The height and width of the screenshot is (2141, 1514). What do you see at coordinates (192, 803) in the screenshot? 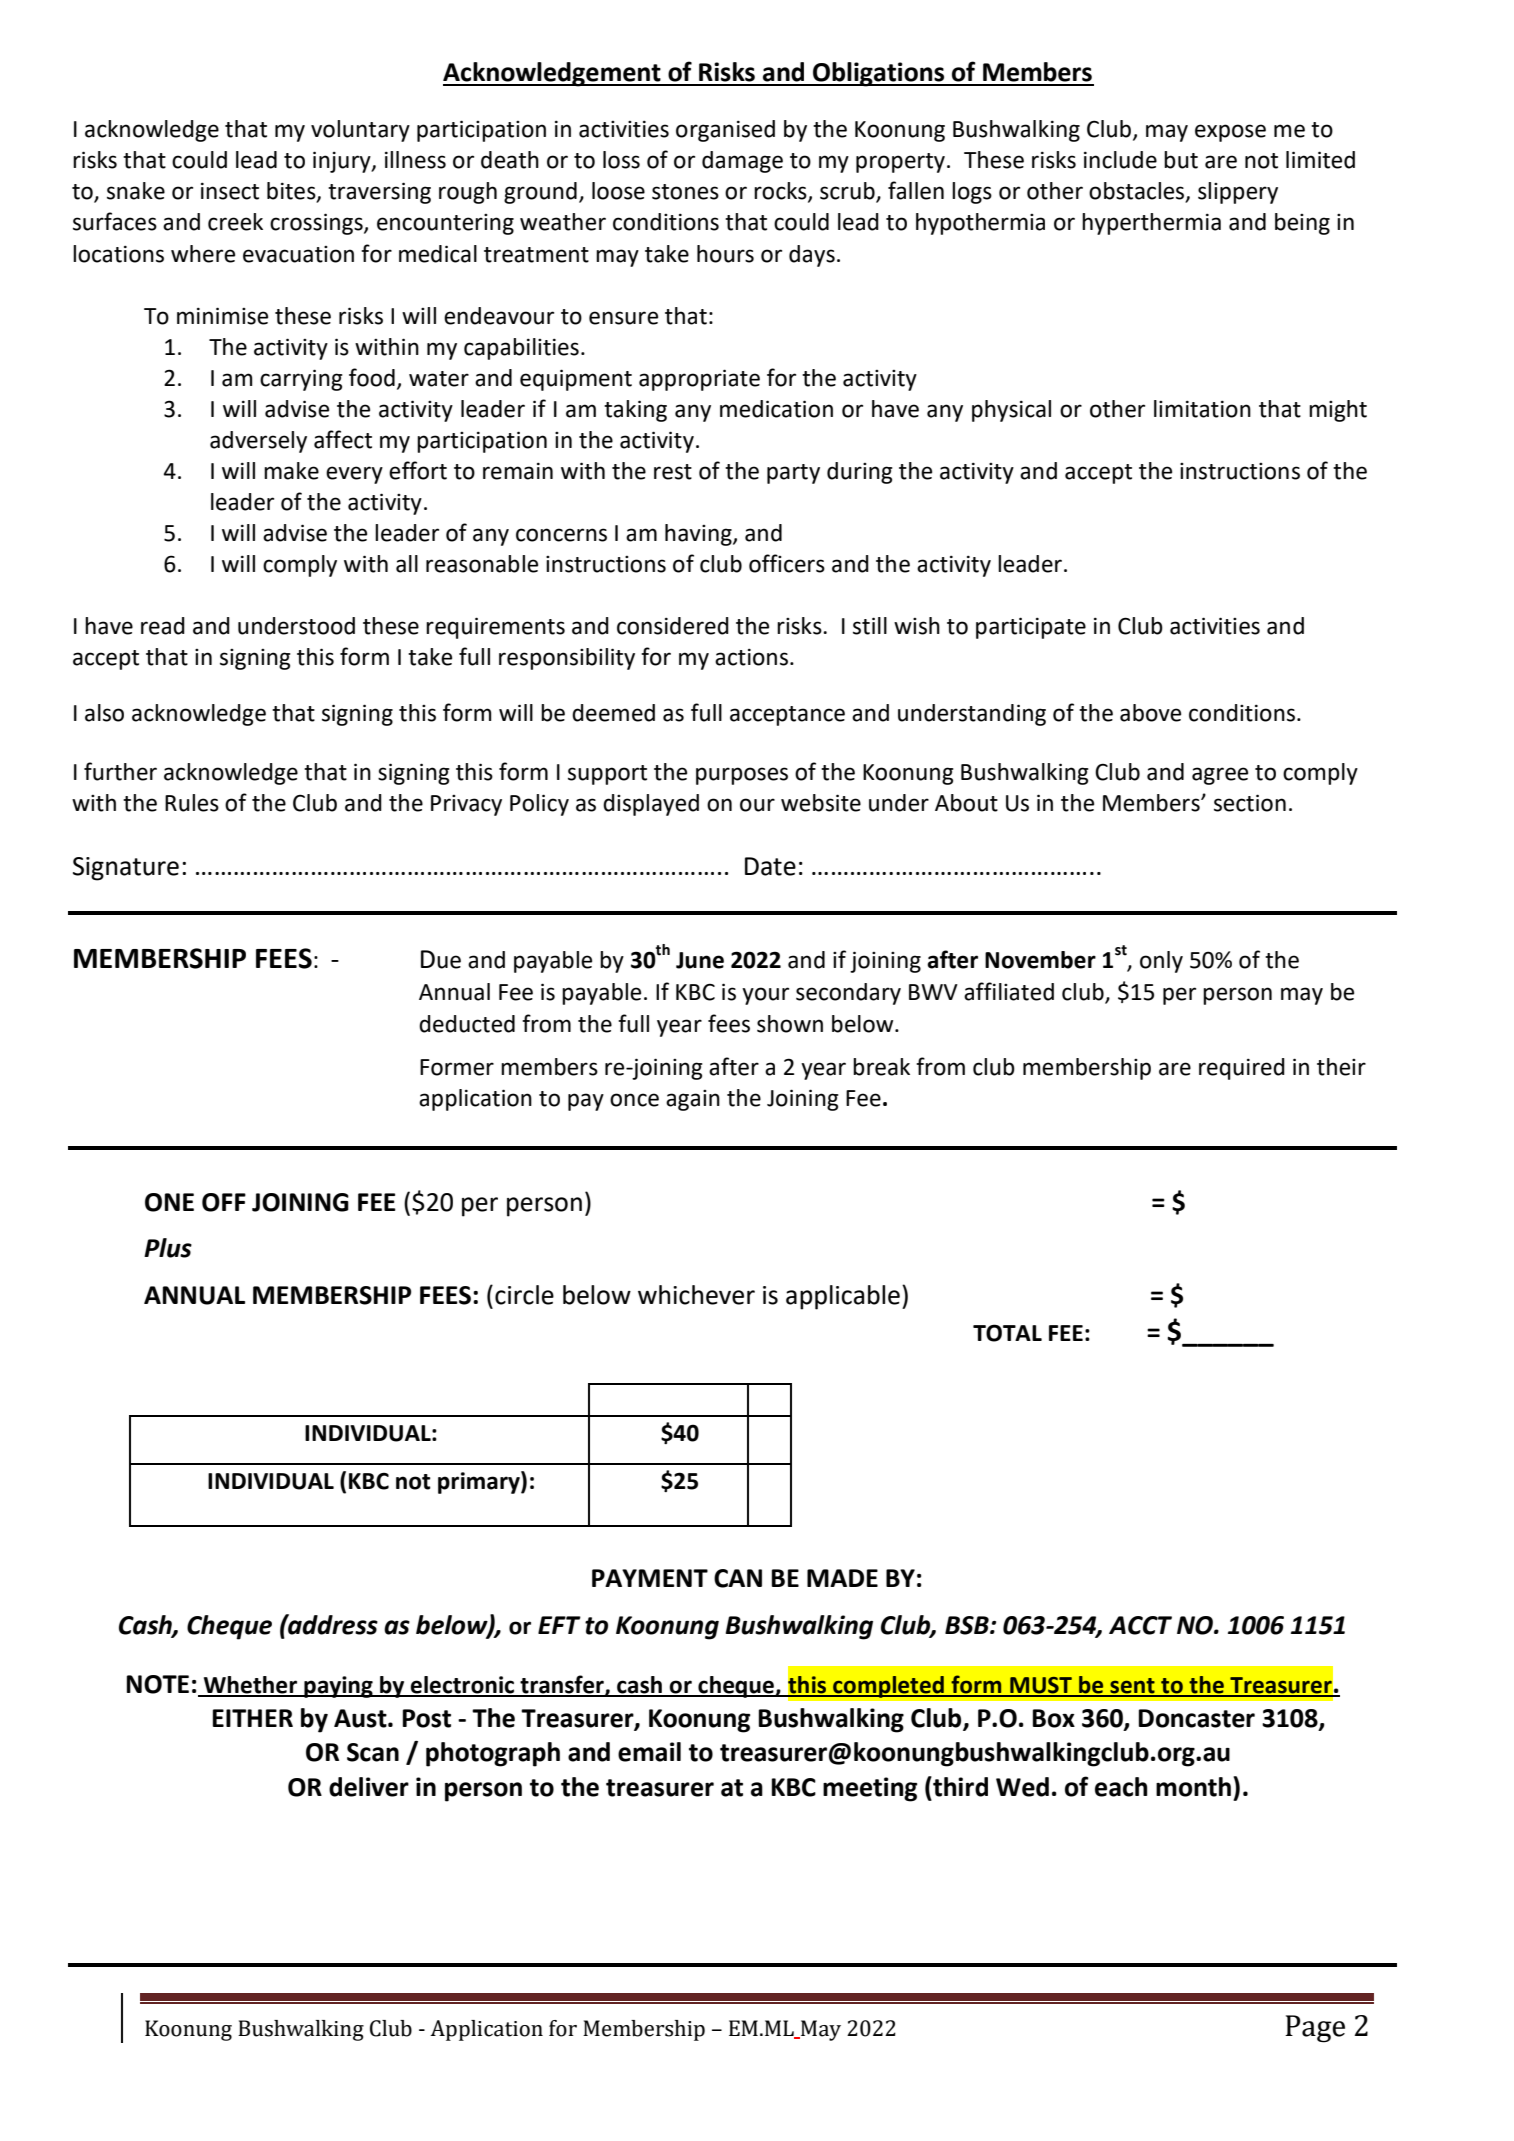
I see `Rules` at bounding box center [192, 803].
